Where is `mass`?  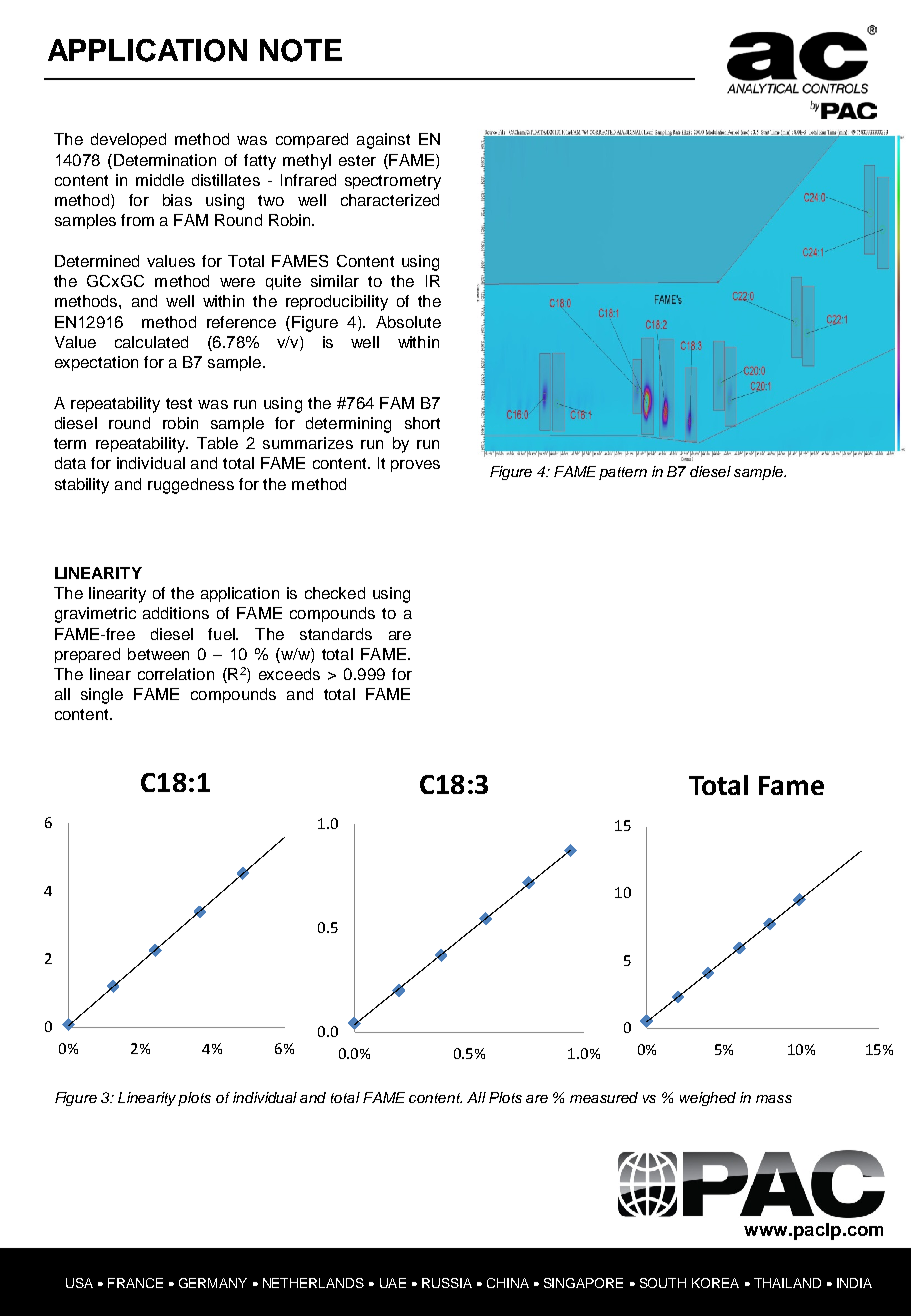
mass is located at coordinates (774, 1099).
